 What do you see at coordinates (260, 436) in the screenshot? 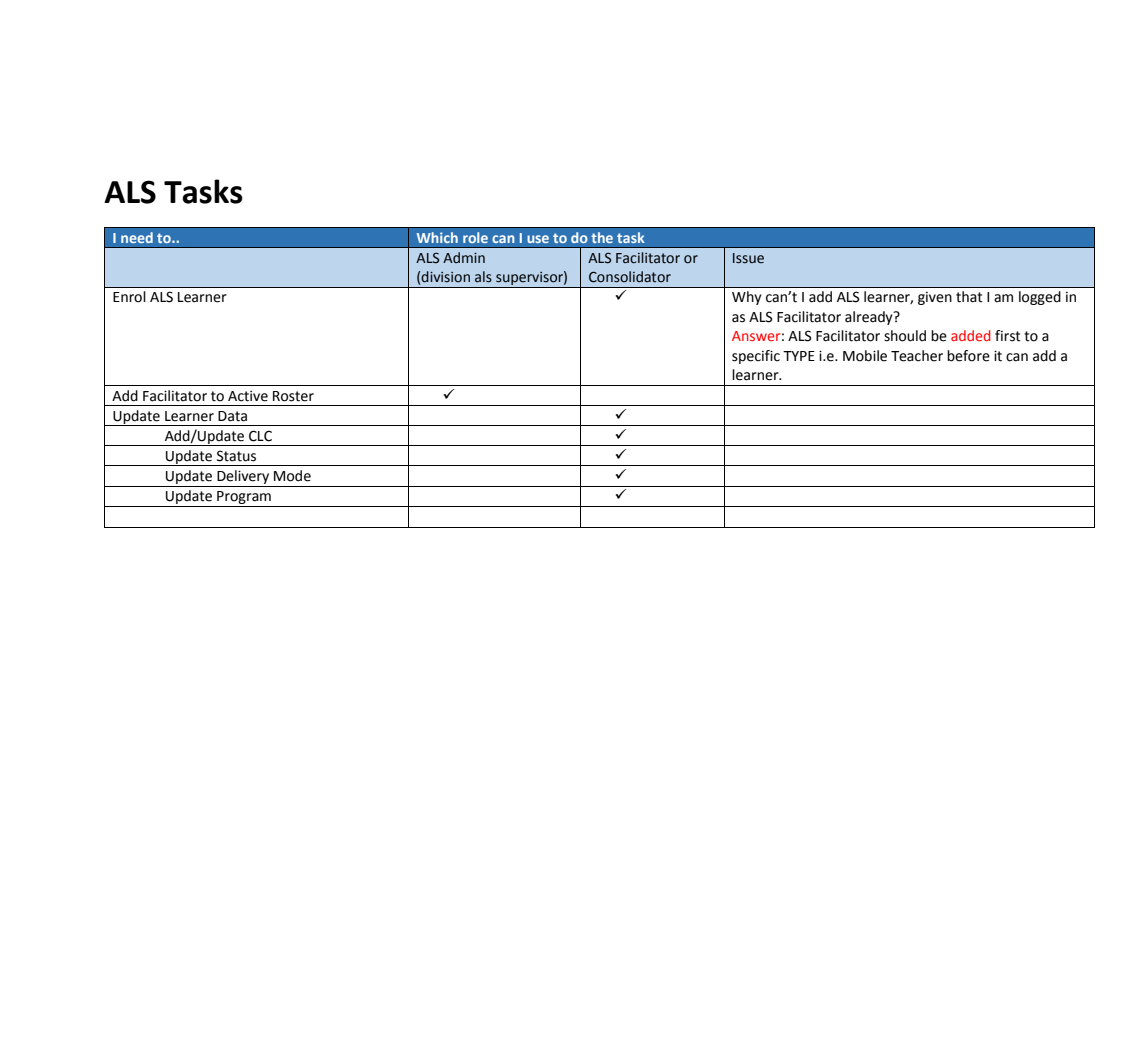
I see `CLC` at bounding box center [260, 436].
